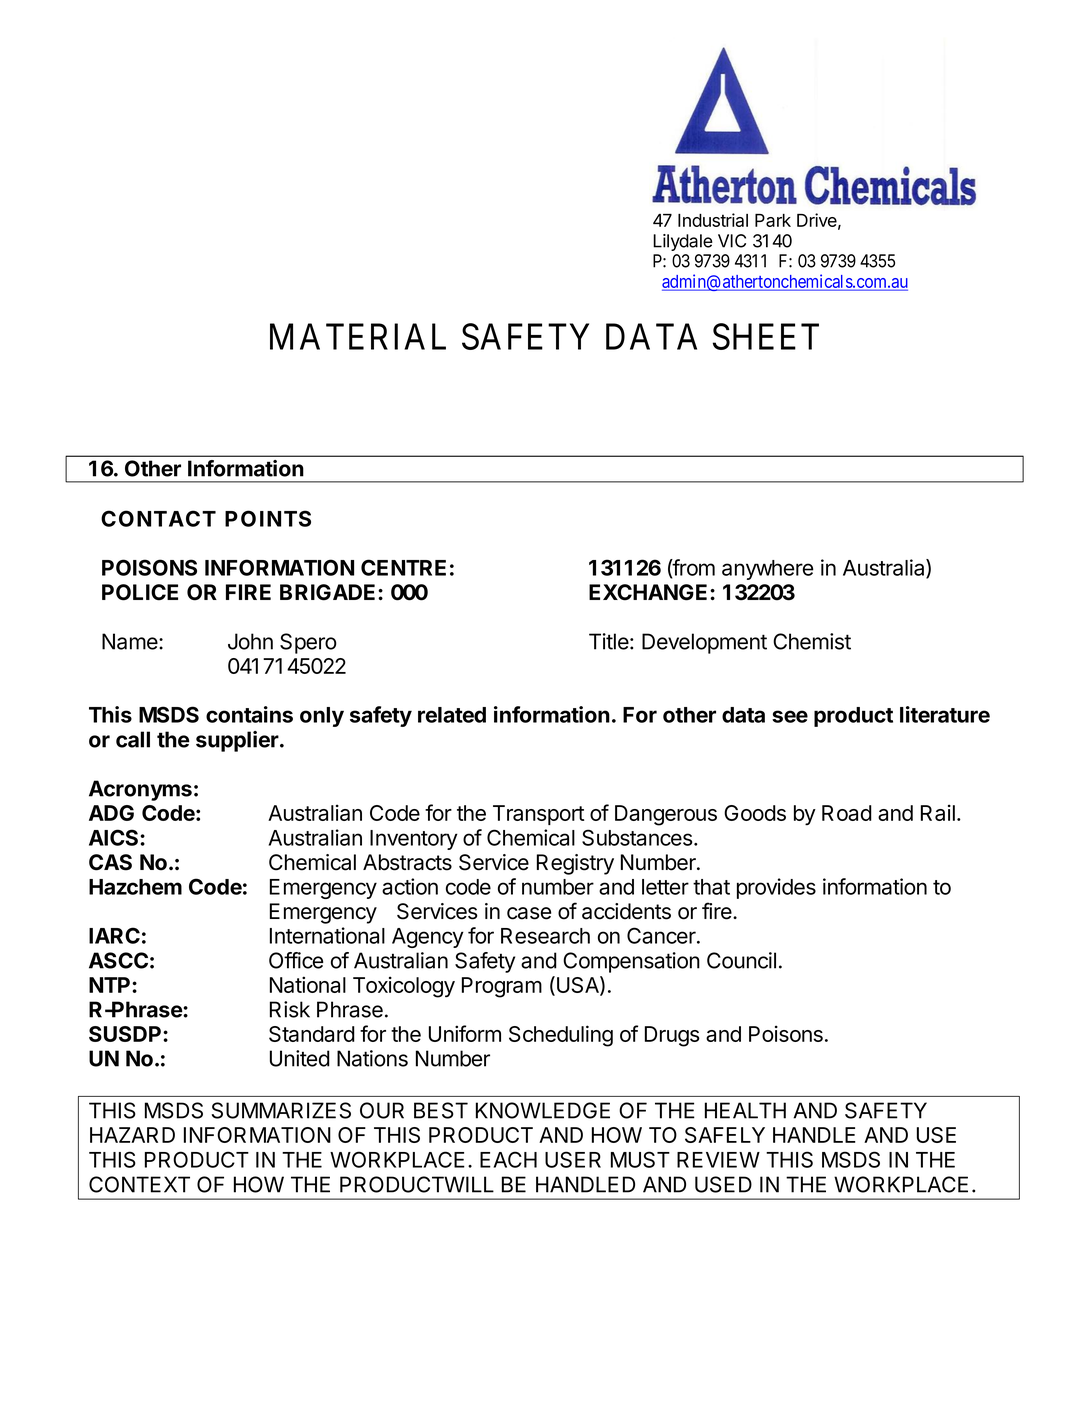 This document has width=1089, height=1409. Describe the element at coordinates (773, 220) in the document. I see `Park` at that location.
